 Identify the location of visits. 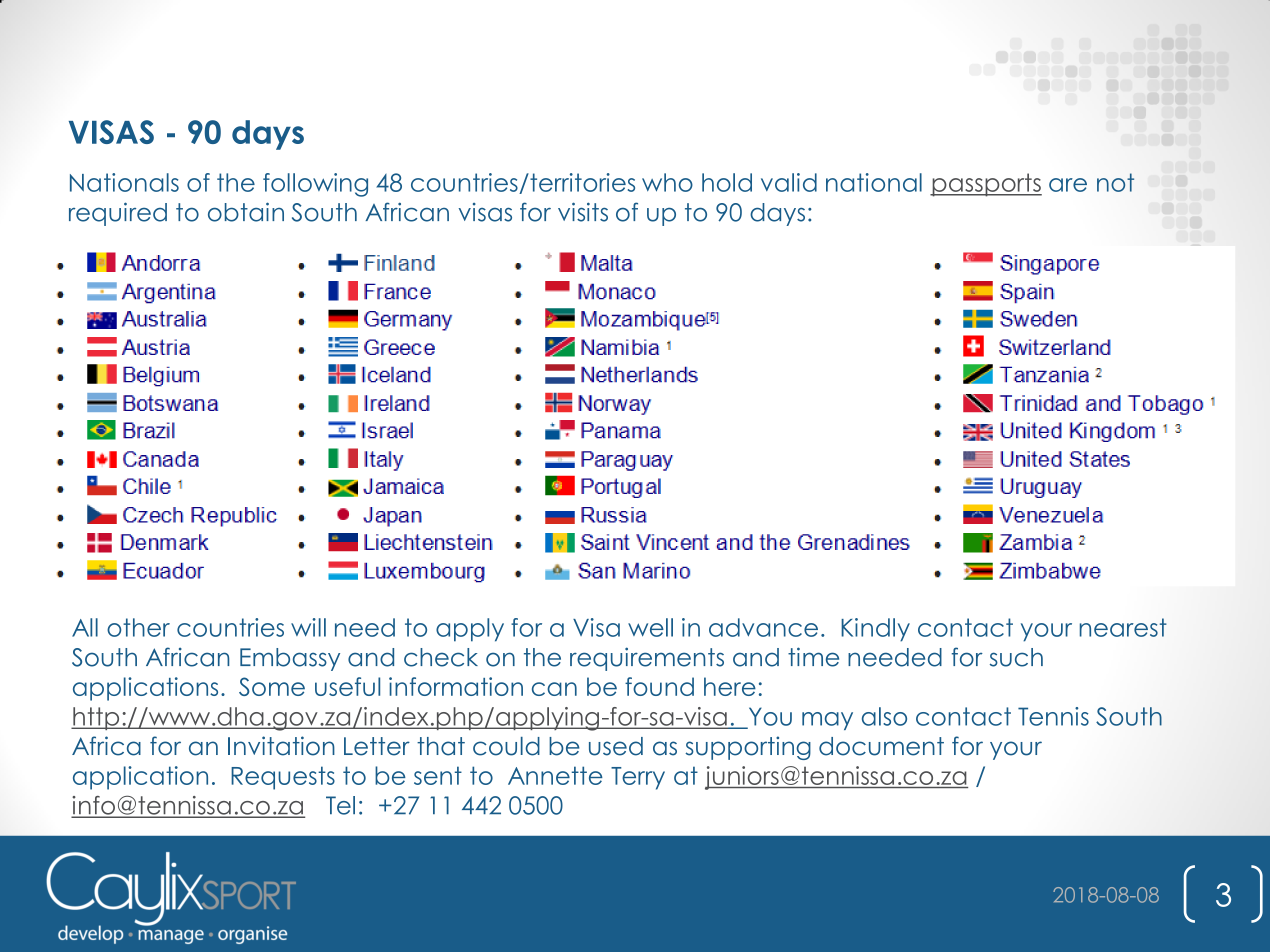
(583, 212).
